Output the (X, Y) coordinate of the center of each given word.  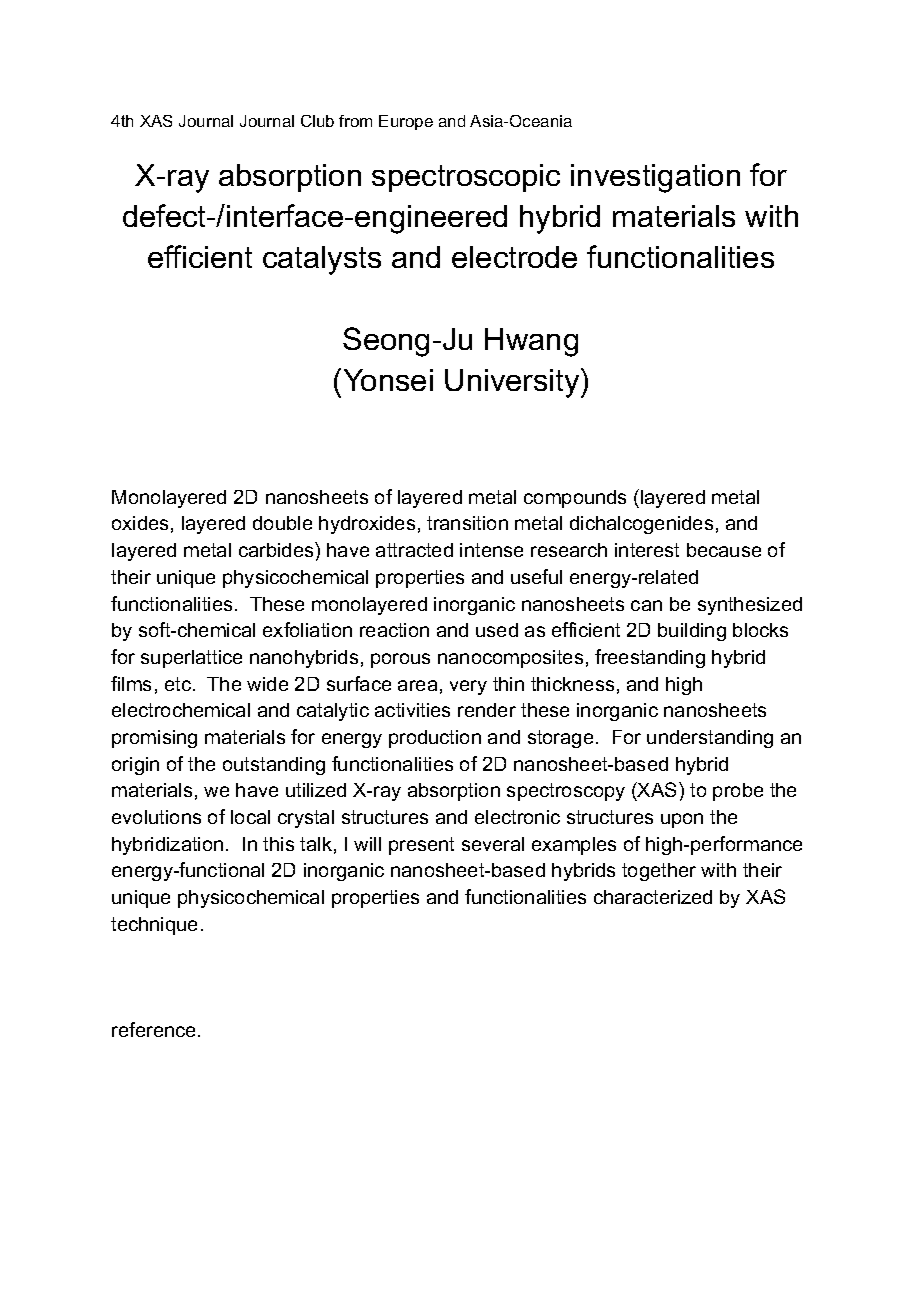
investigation (655, 178)
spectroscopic (466, 178)
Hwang (531, 342)
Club (317, 121)
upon (682, 820)
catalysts (322, 260)
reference (153, 1029)
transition (467, 523)
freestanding (650, 658)
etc (178, 684)
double (282, 523)
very (468, 687)
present (421, 846)
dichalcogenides (641, 525)
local (250, 817)
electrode (514, 257)
